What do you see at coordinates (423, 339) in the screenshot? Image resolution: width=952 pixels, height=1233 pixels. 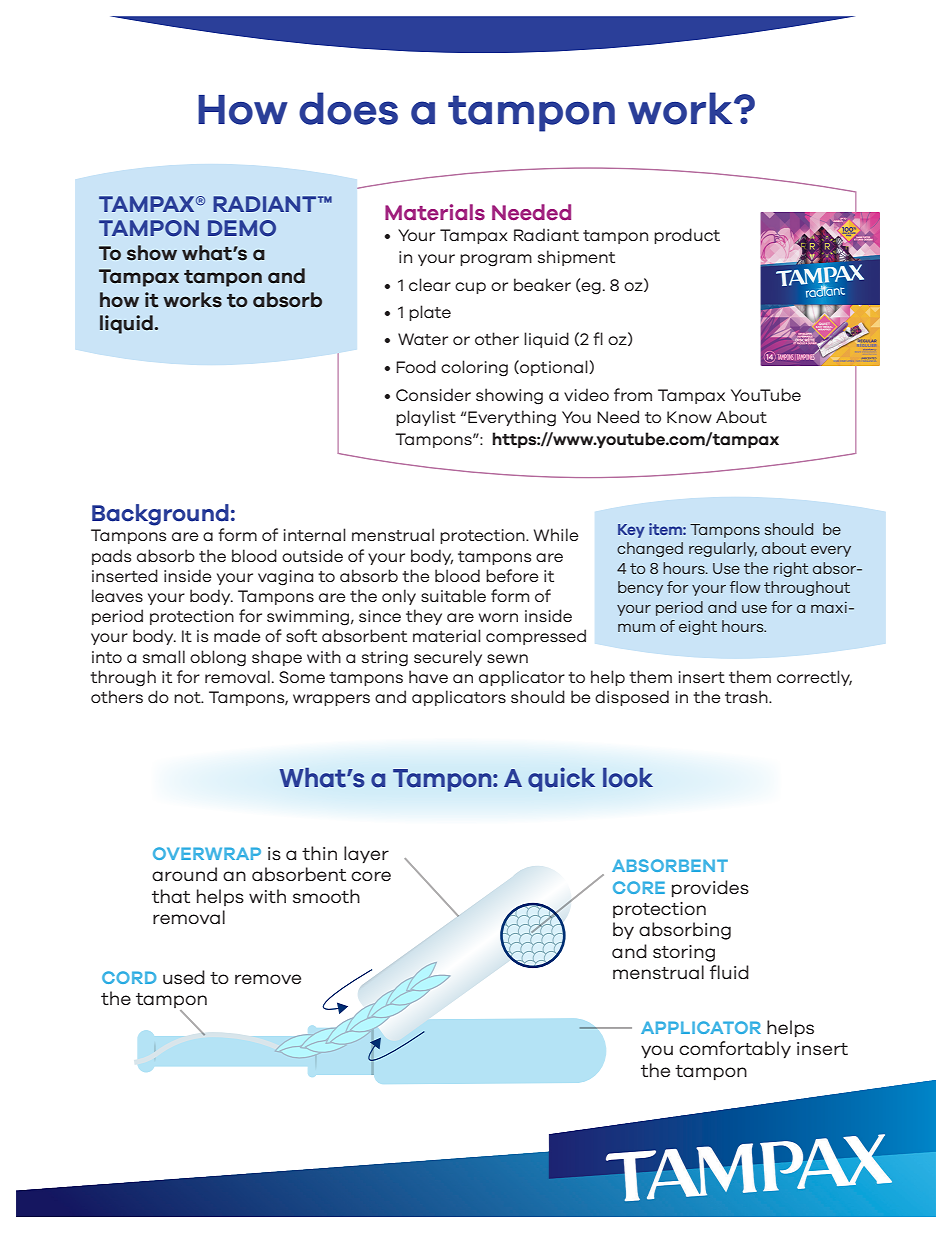 I see `Water` at bounding box center [423, 339].
